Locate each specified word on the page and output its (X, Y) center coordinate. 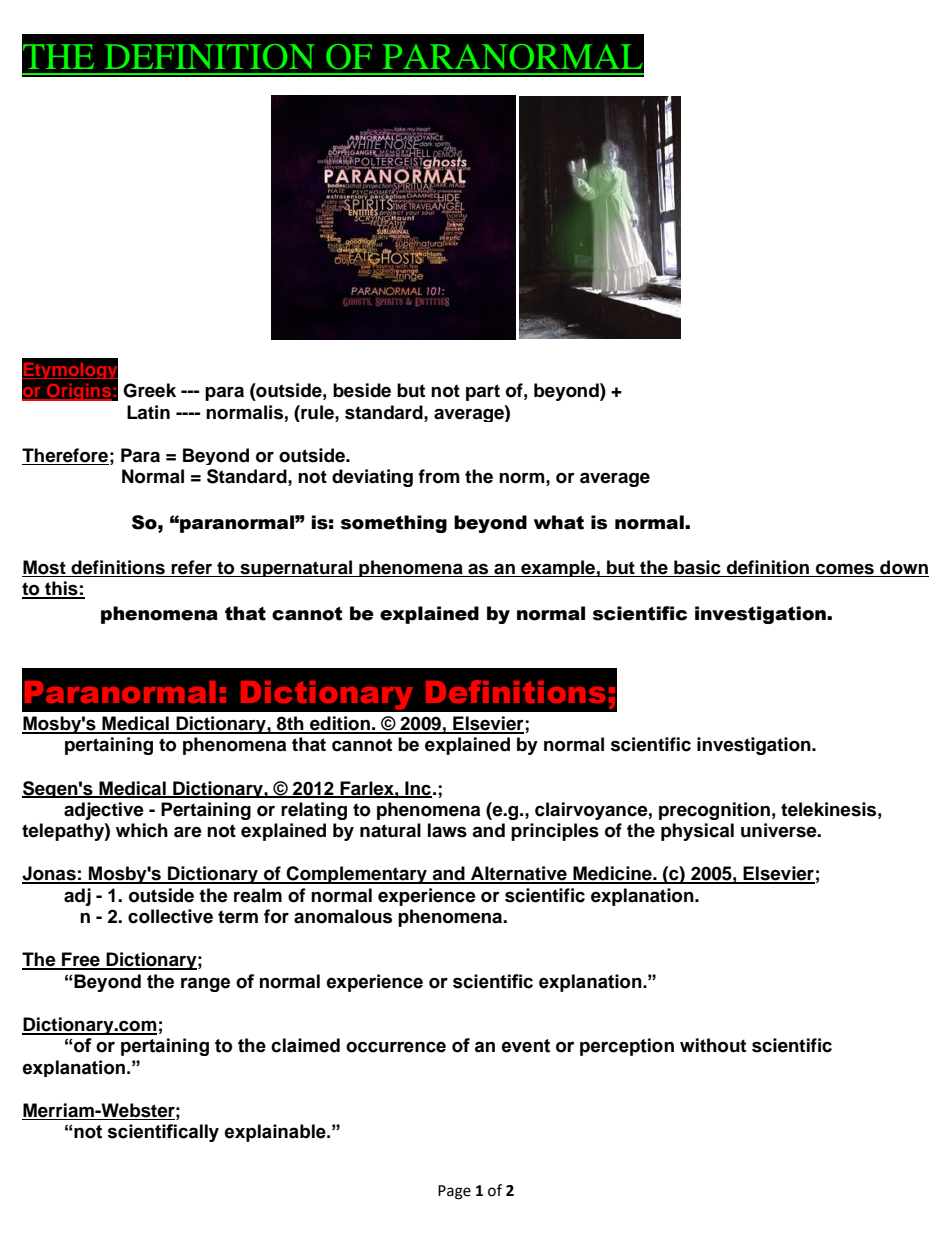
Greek (149, 390)
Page (454, 1192)
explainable (276, 1133)
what (559, 522)
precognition (714, 811)
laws (447, 830)
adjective (104, 811)
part (483, 392)
